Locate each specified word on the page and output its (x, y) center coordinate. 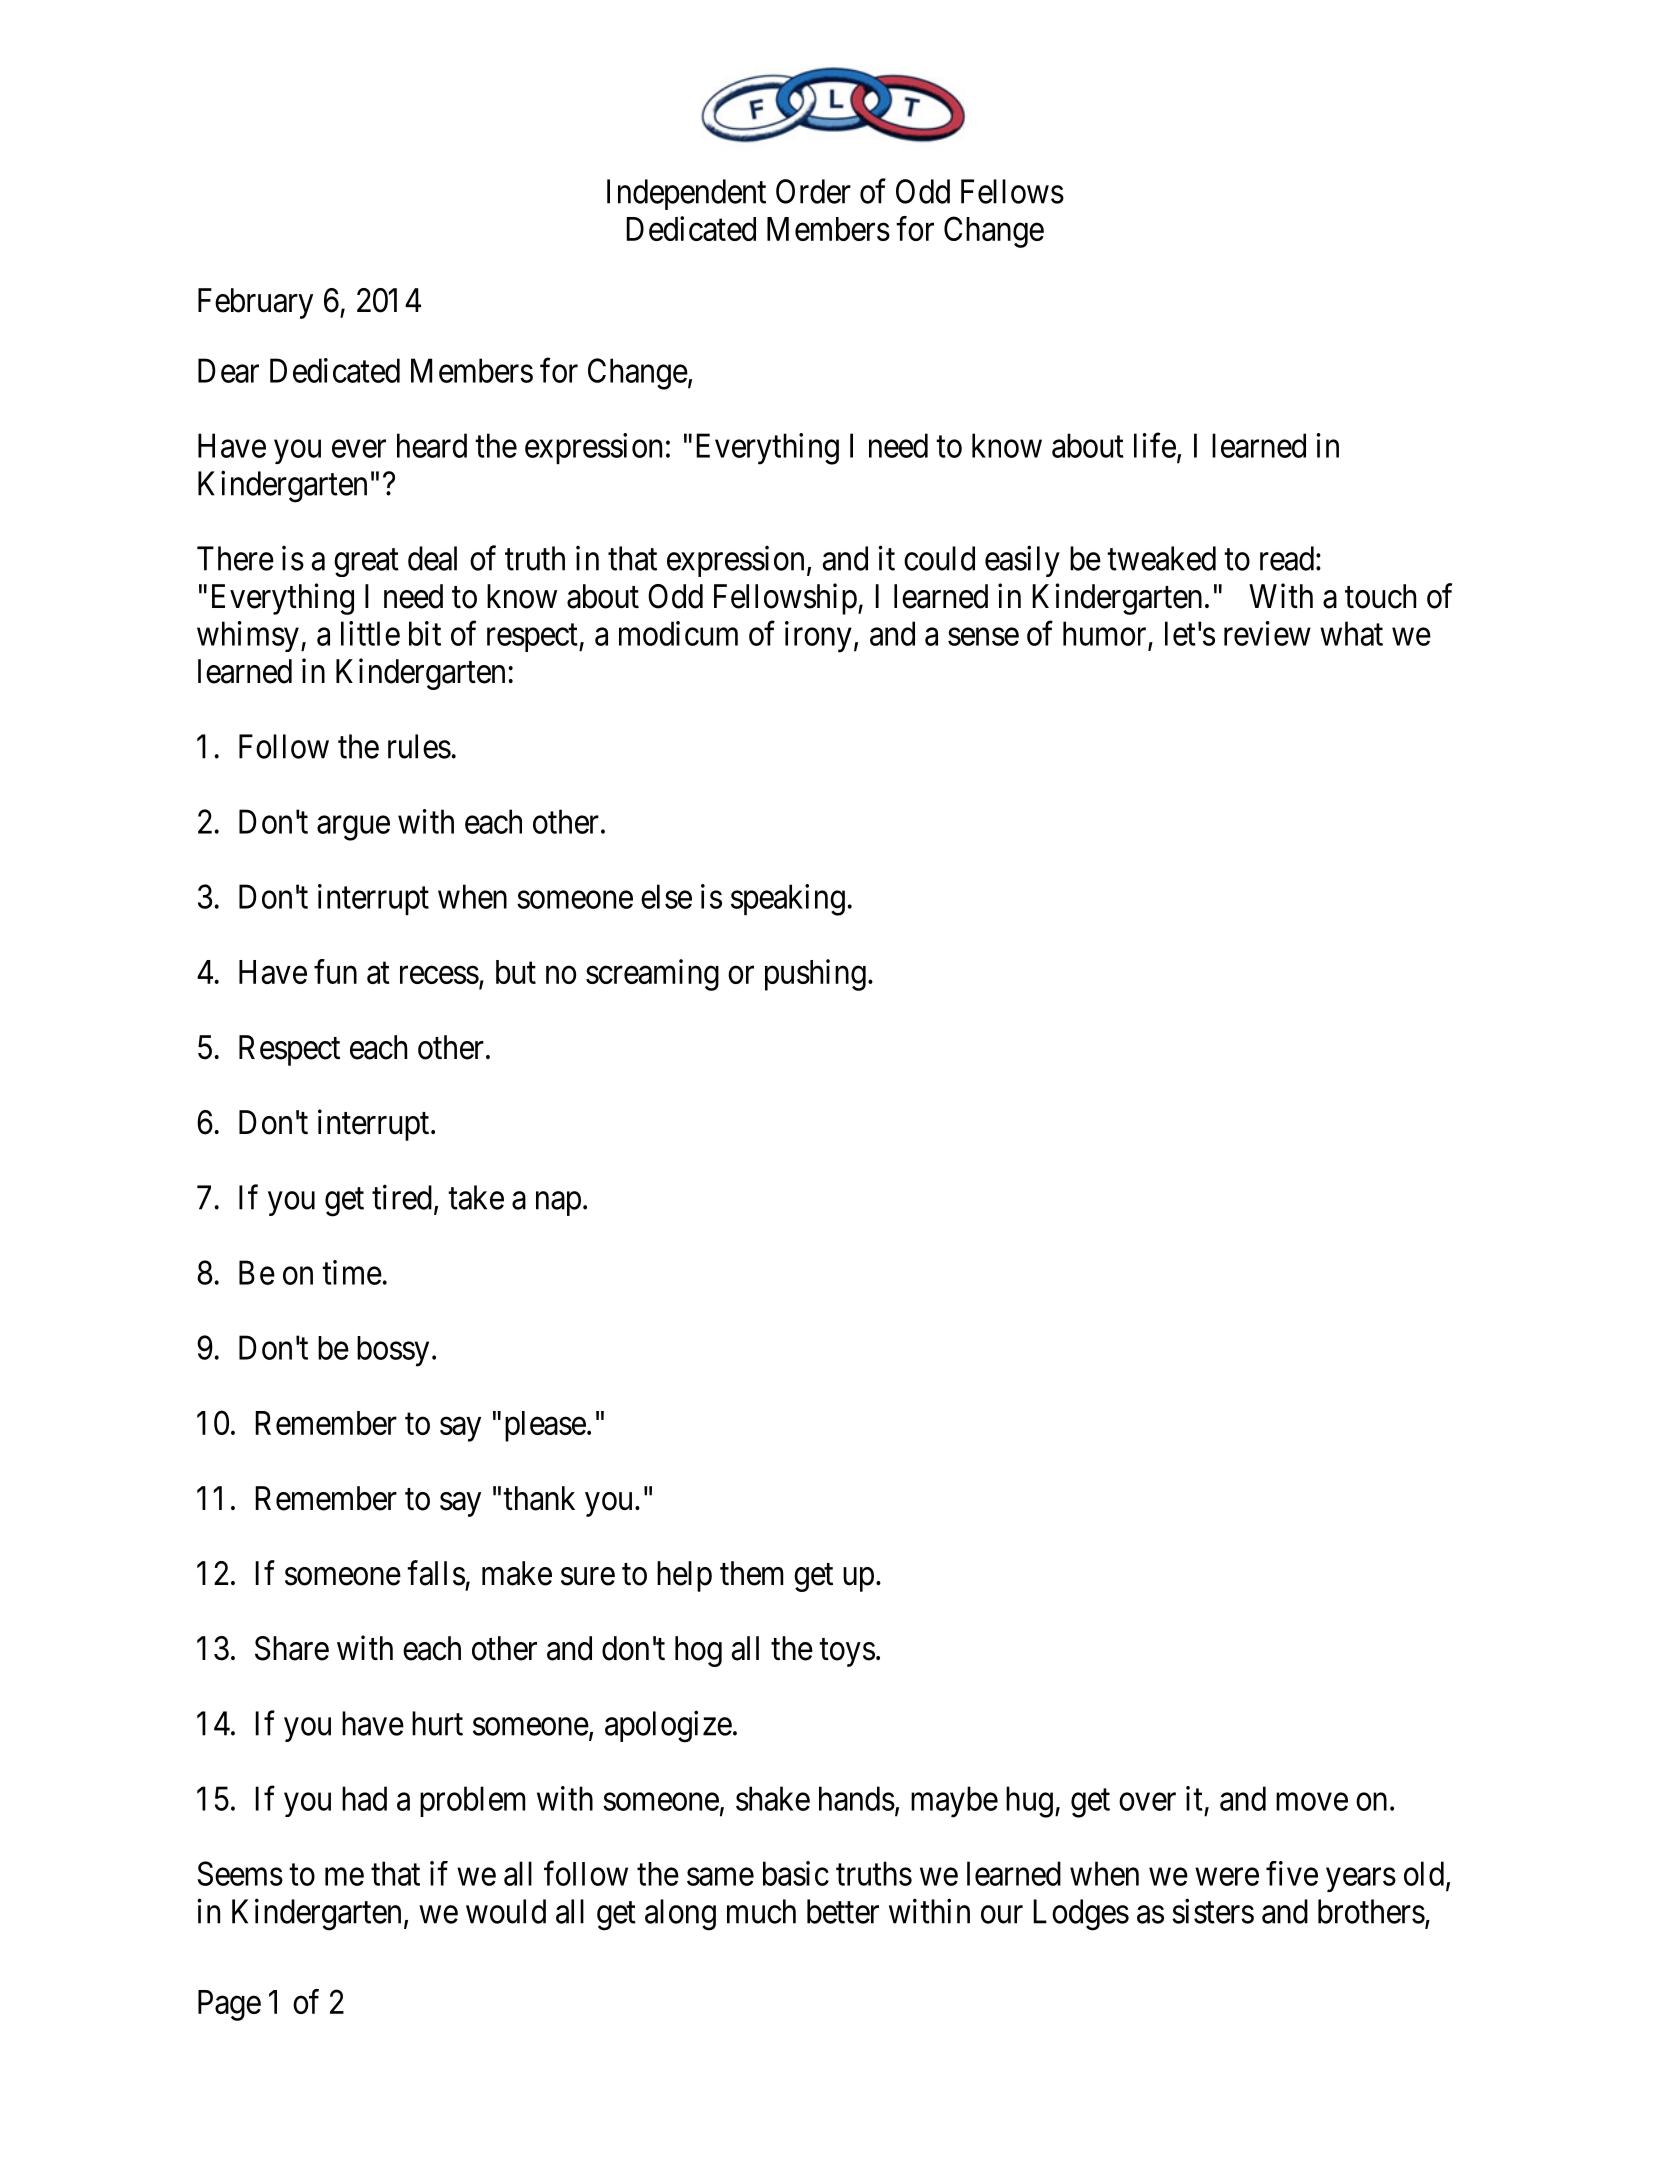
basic (796, 1873)
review (1267, 633)
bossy (393, 1351)
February (255, 303)
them (751, 1573)
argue (353, 828)
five (1292, 1873)
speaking (788, 900)
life (1155, 445)
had (364, 1798)
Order (813, 191)
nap (558, 1204)
